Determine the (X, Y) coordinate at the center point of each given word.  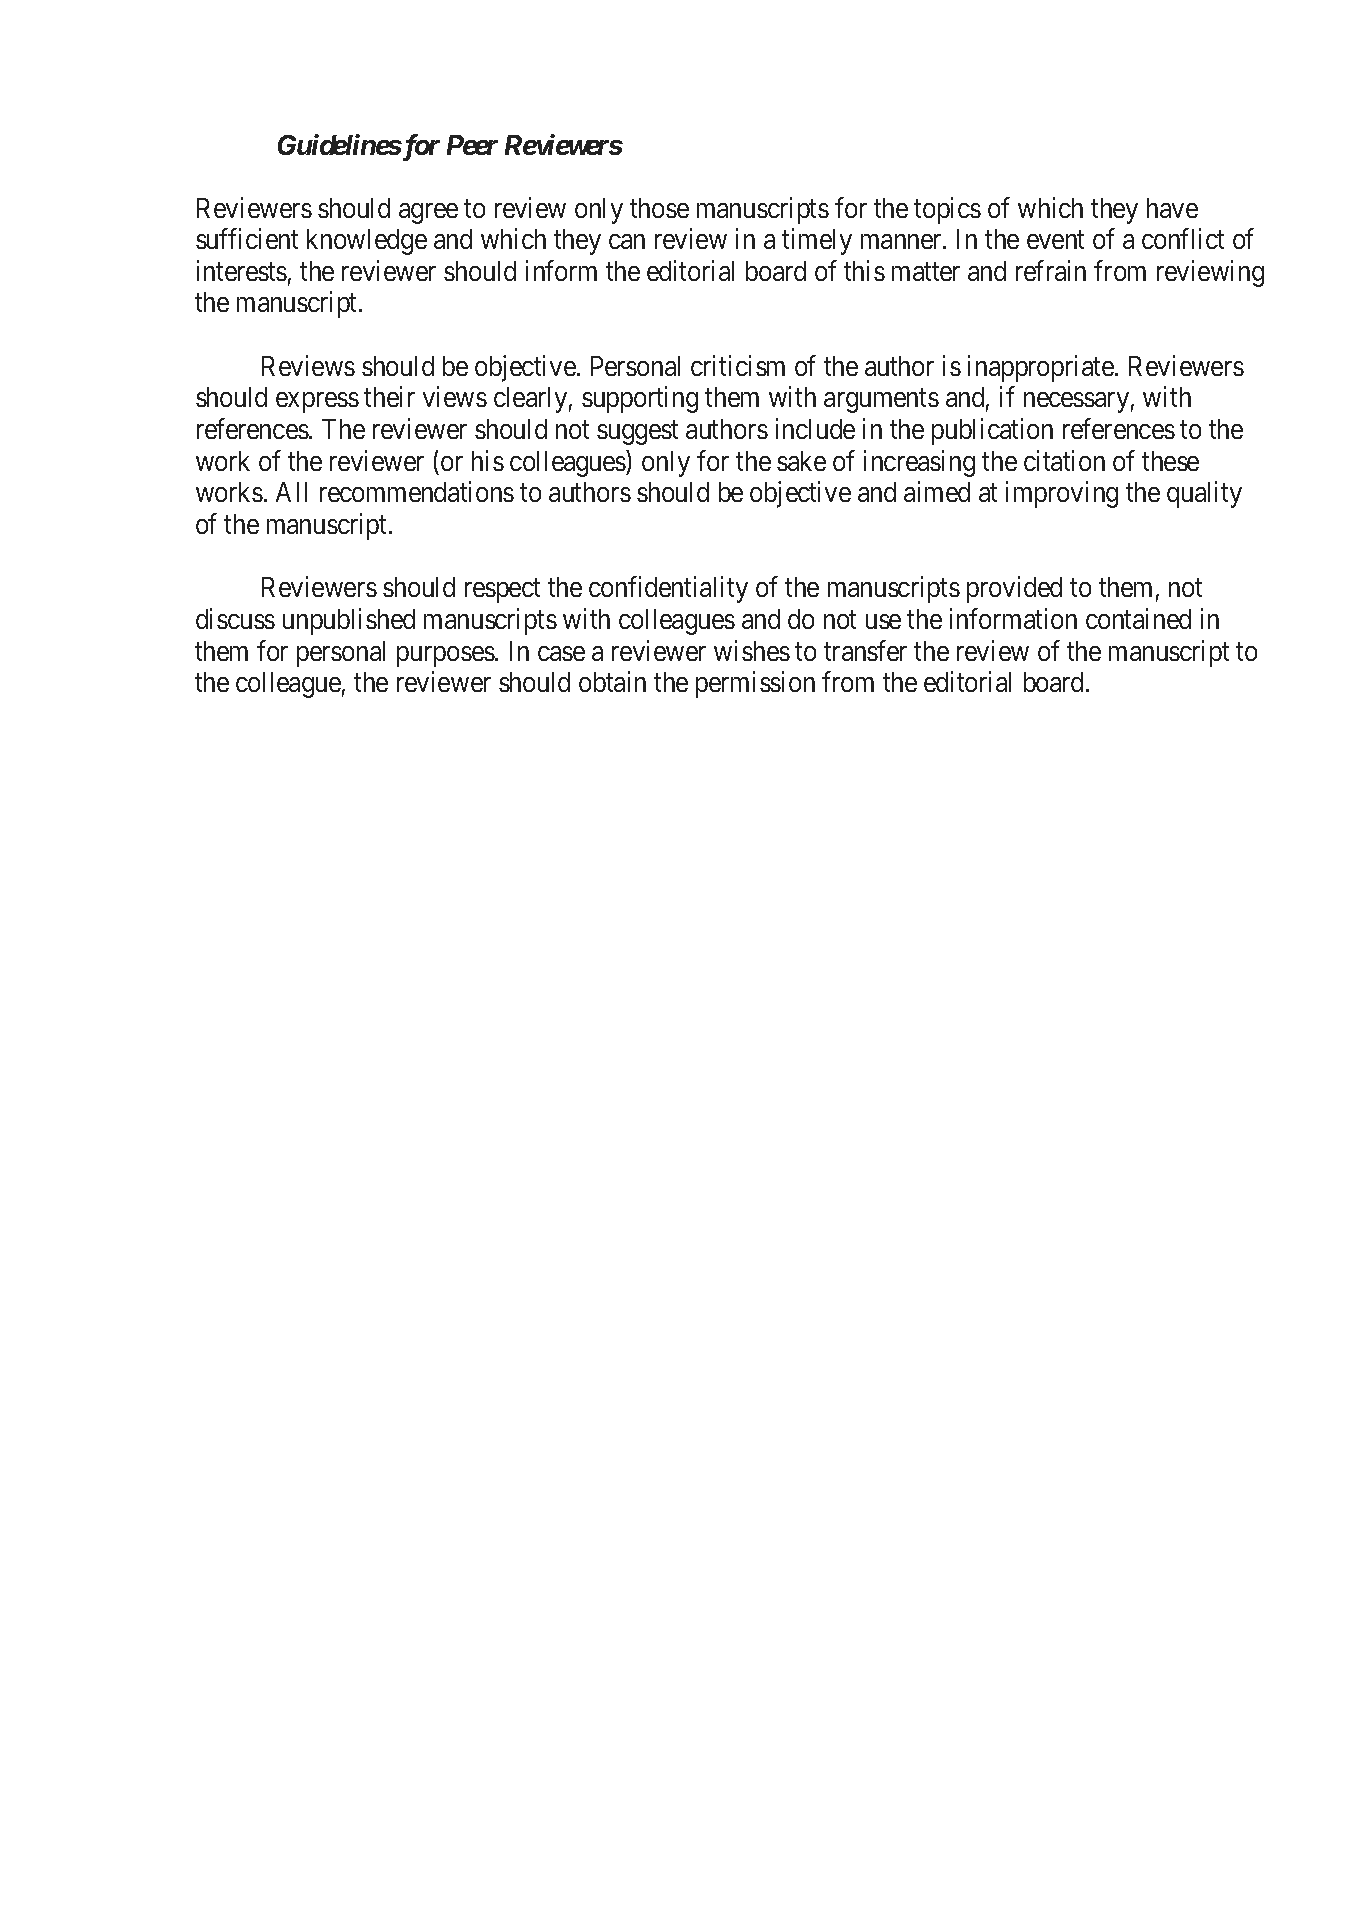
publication (992, 431)
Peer (472, 145)
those (659, 208)
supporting (640, 400)
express (317, 403)
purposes (446, 656)
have (1172, 208)
